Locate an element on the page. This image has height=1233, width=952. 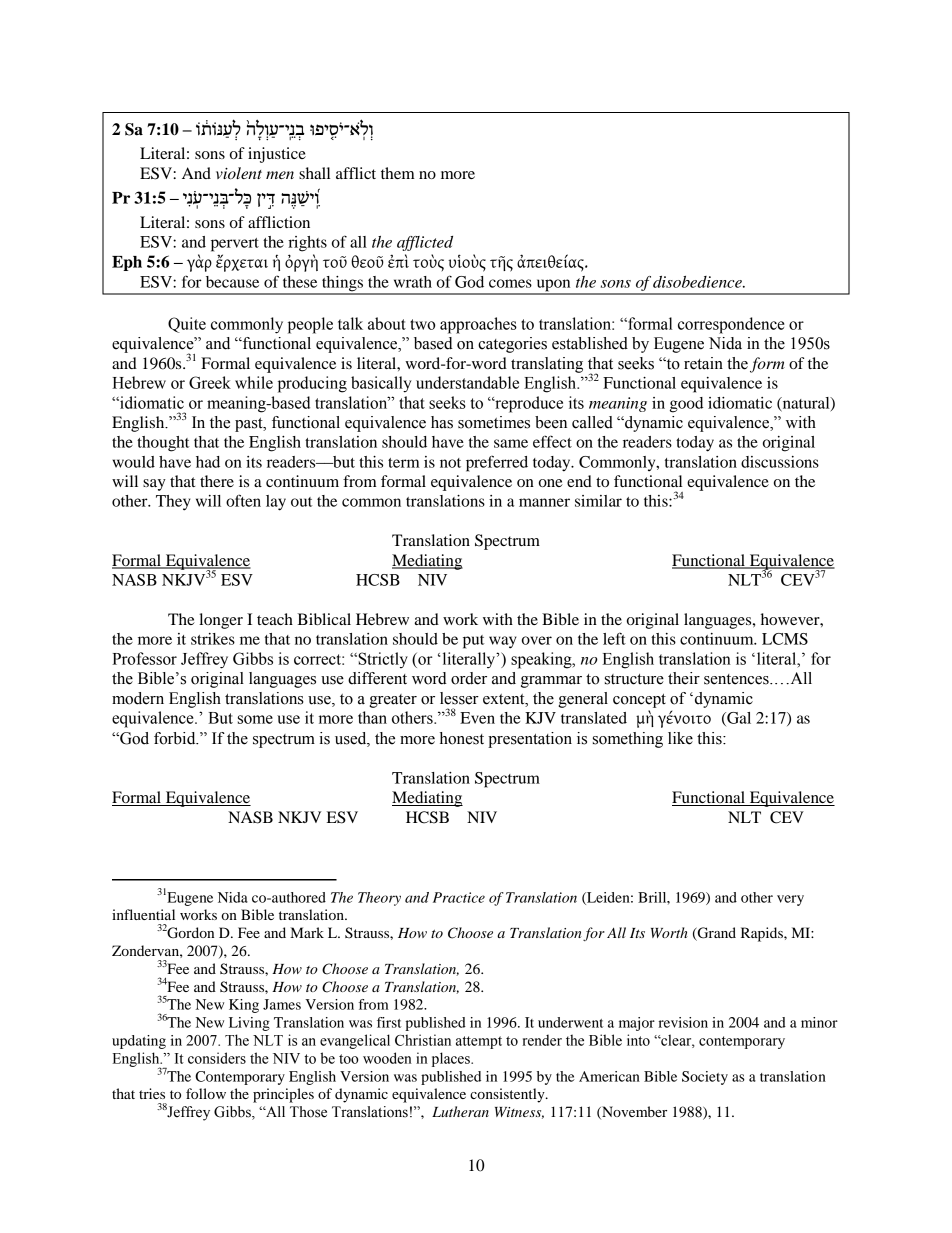
like is located at coordinates (680, 738).
